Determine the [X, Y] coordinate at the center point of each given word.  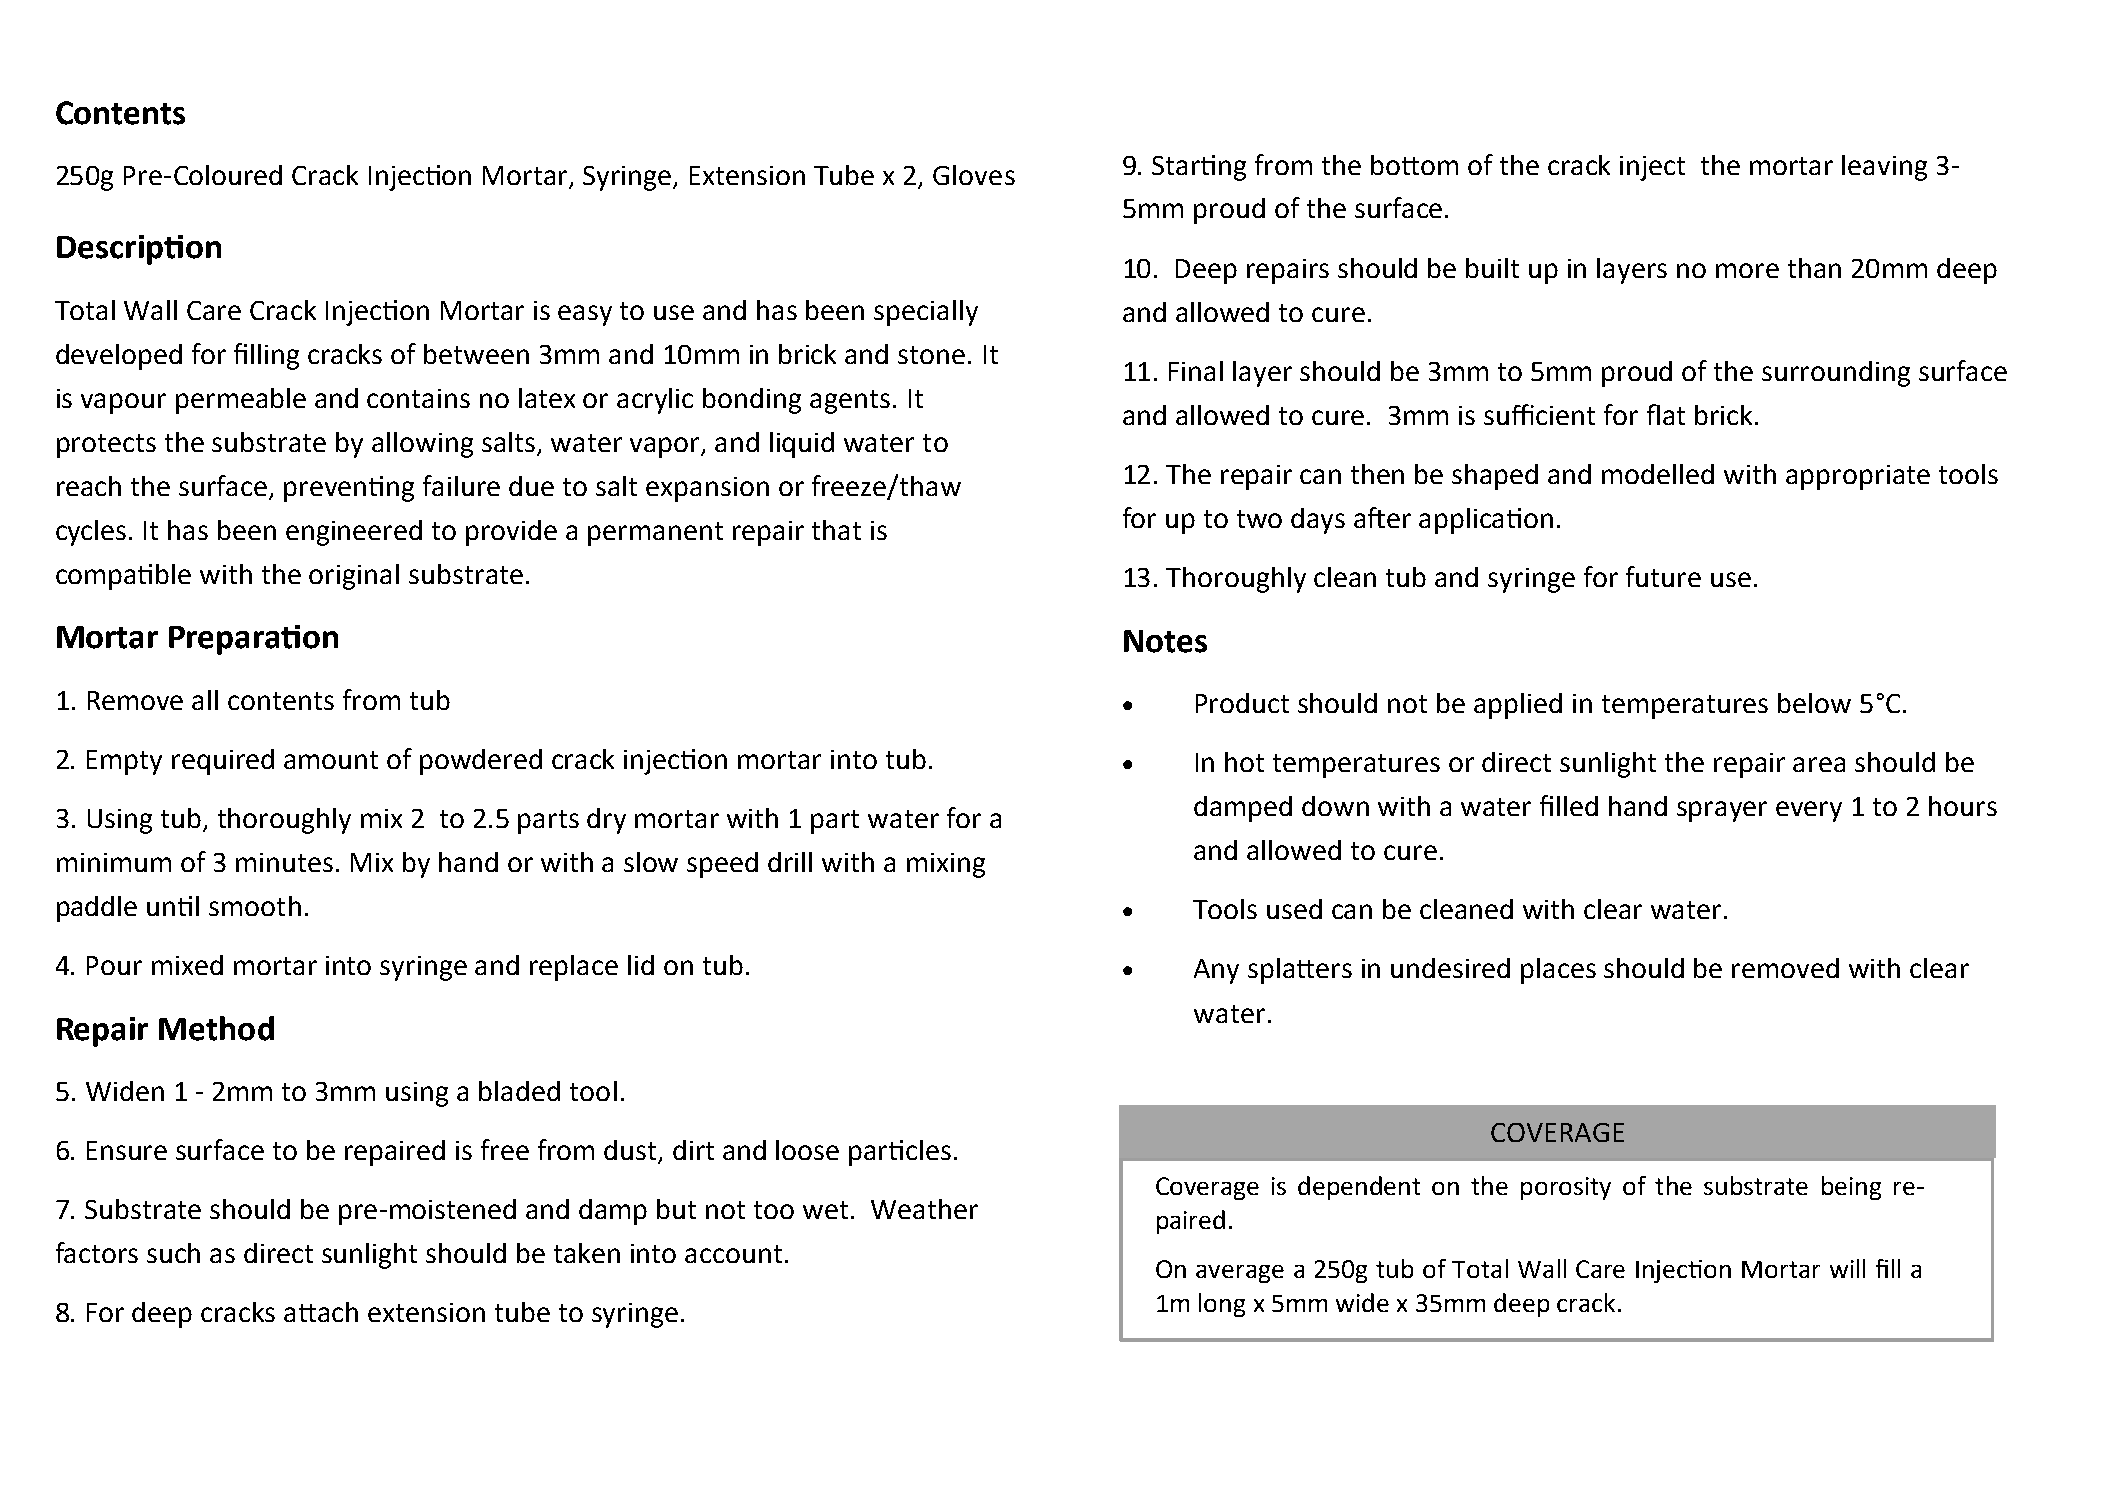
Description [139, 250]
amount [331, 760]
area [1819, 764]
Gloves [974, 175]
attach [321, 1312]
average [1240, 1274]
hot [1244, 762]
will [1847, 1268]
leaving [1884, 168]
